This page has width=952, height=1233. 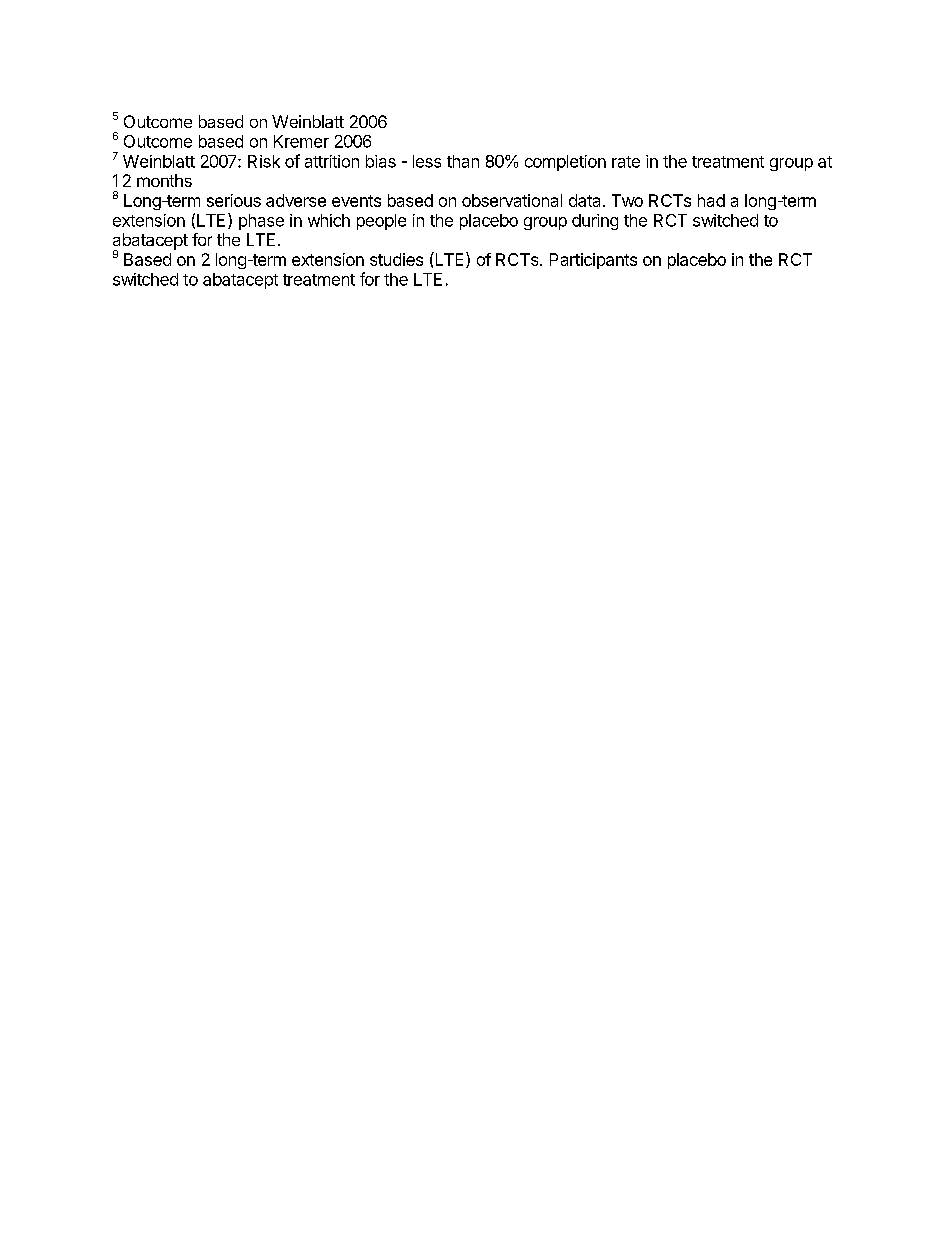 What do you see at coordinates (261, 222) in the page?
I see `phase` at bounding box center [261, 222].
